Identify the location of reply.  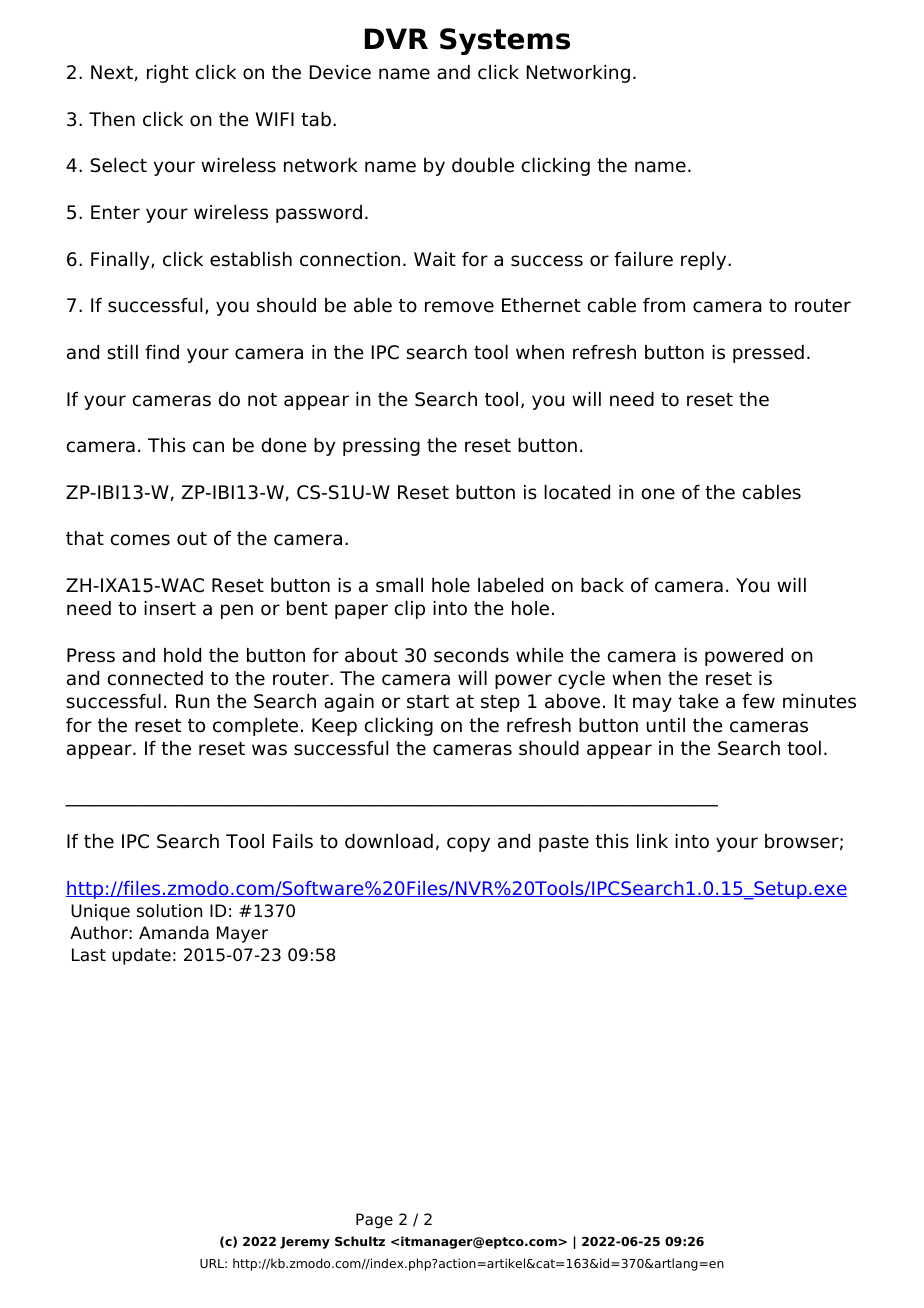
(705, 261).
